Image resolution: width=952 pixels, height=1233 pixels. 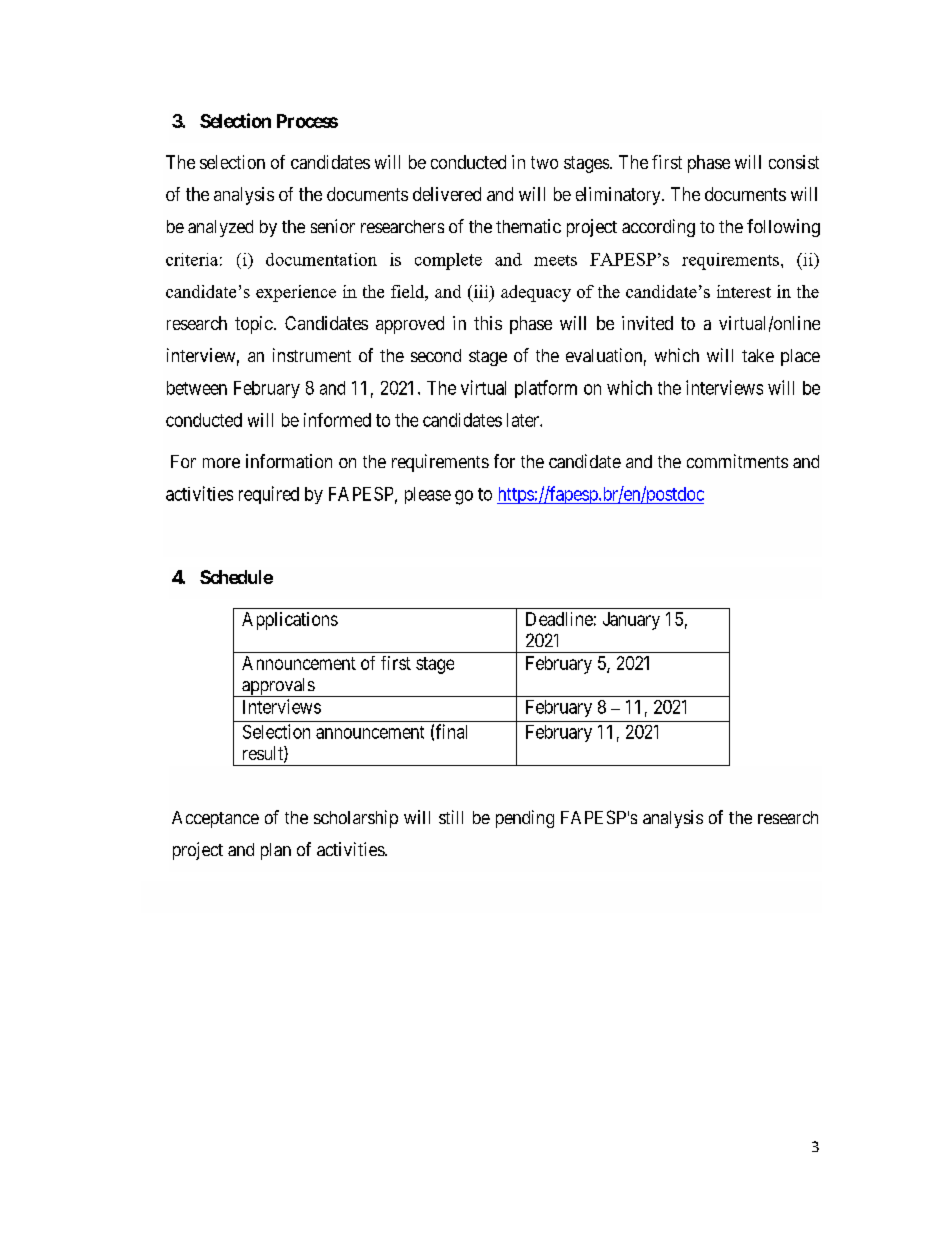 What do you see at coordinates (276, 851) in the screenshot?
I see `plan` at bounding box center [276, 851].
